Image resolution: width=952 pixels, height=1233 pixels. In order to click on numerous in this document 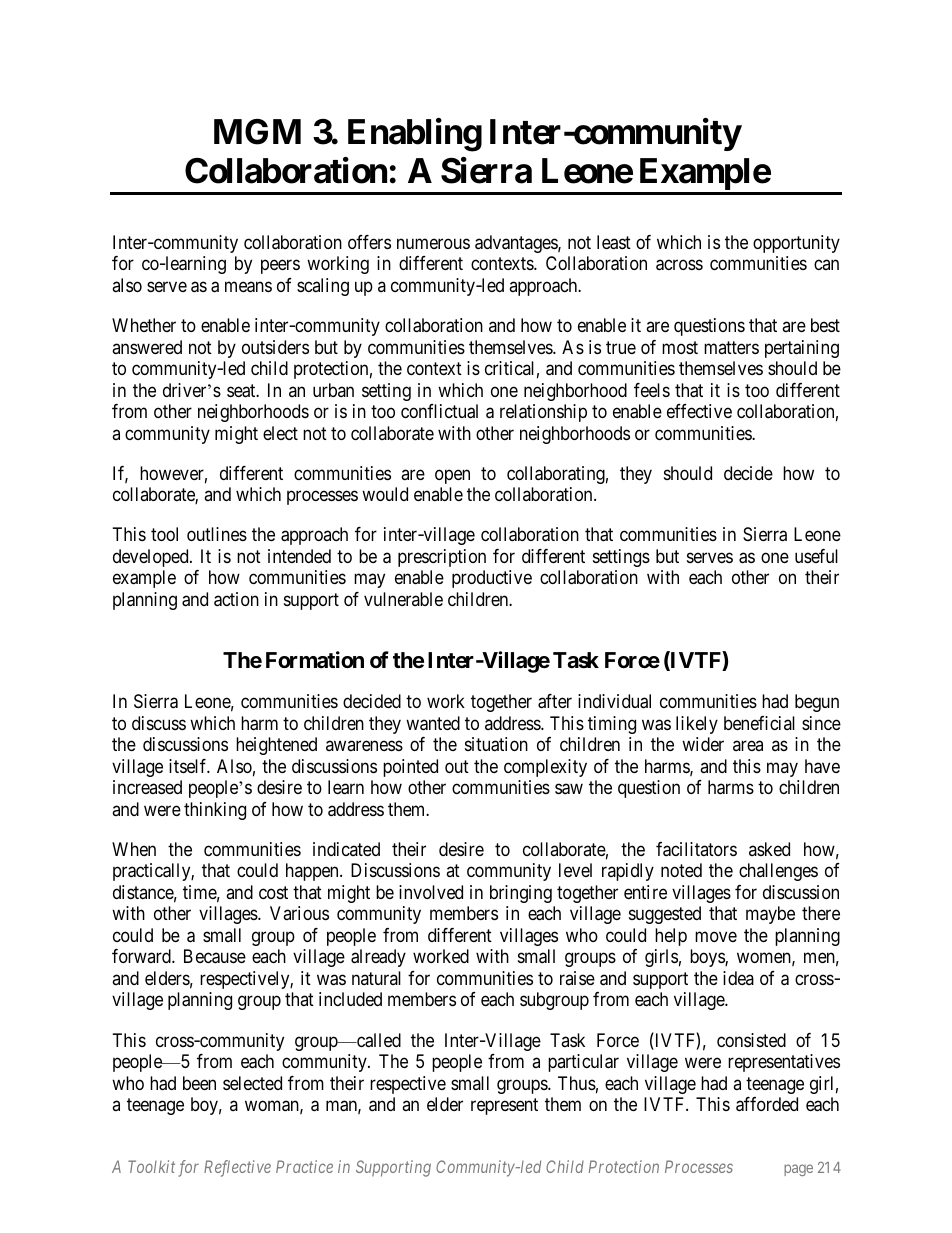, I will do `click(433, 243)`.
